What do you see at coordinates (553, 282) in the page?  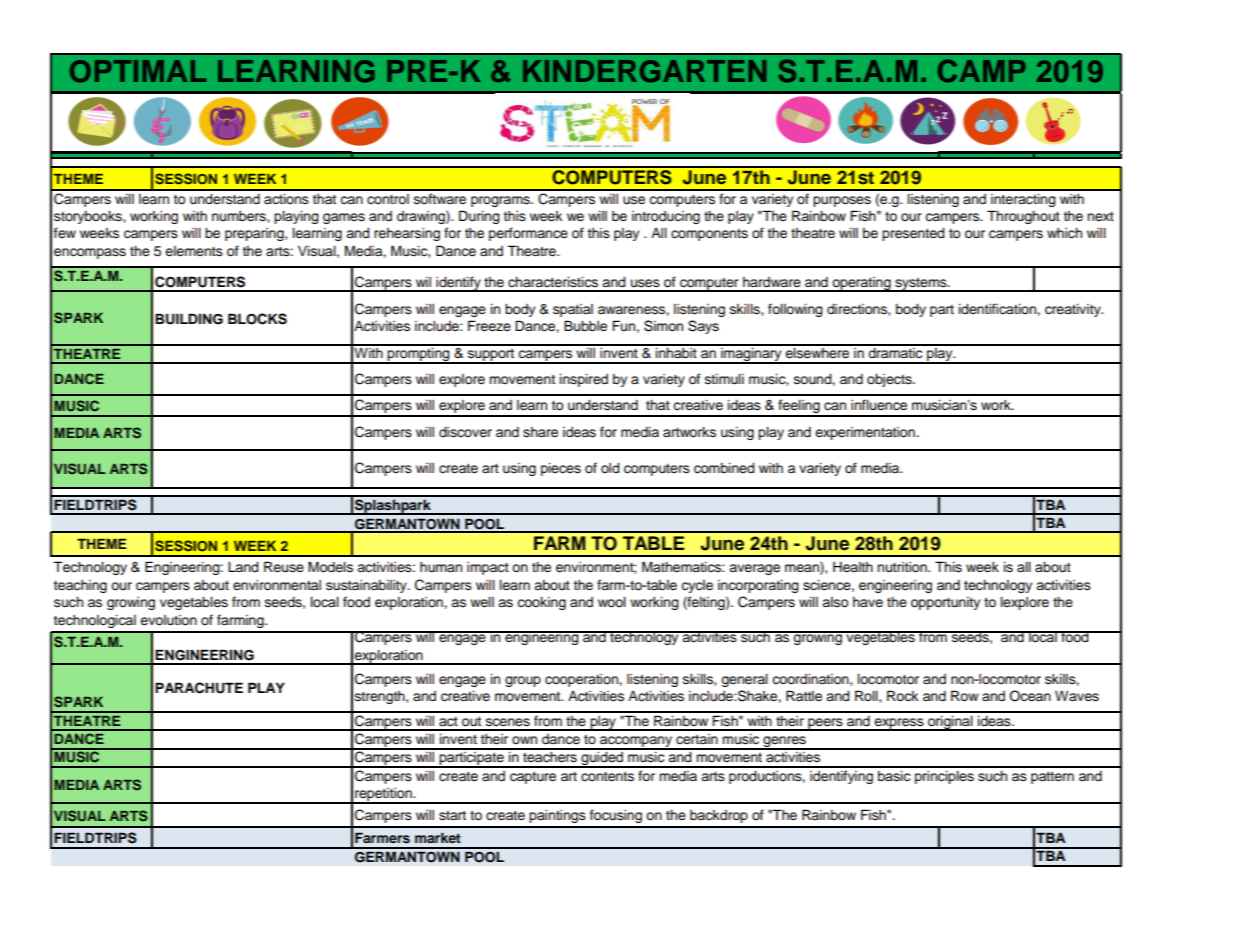 I see `characteristics` at bounding box center [553, 282].
